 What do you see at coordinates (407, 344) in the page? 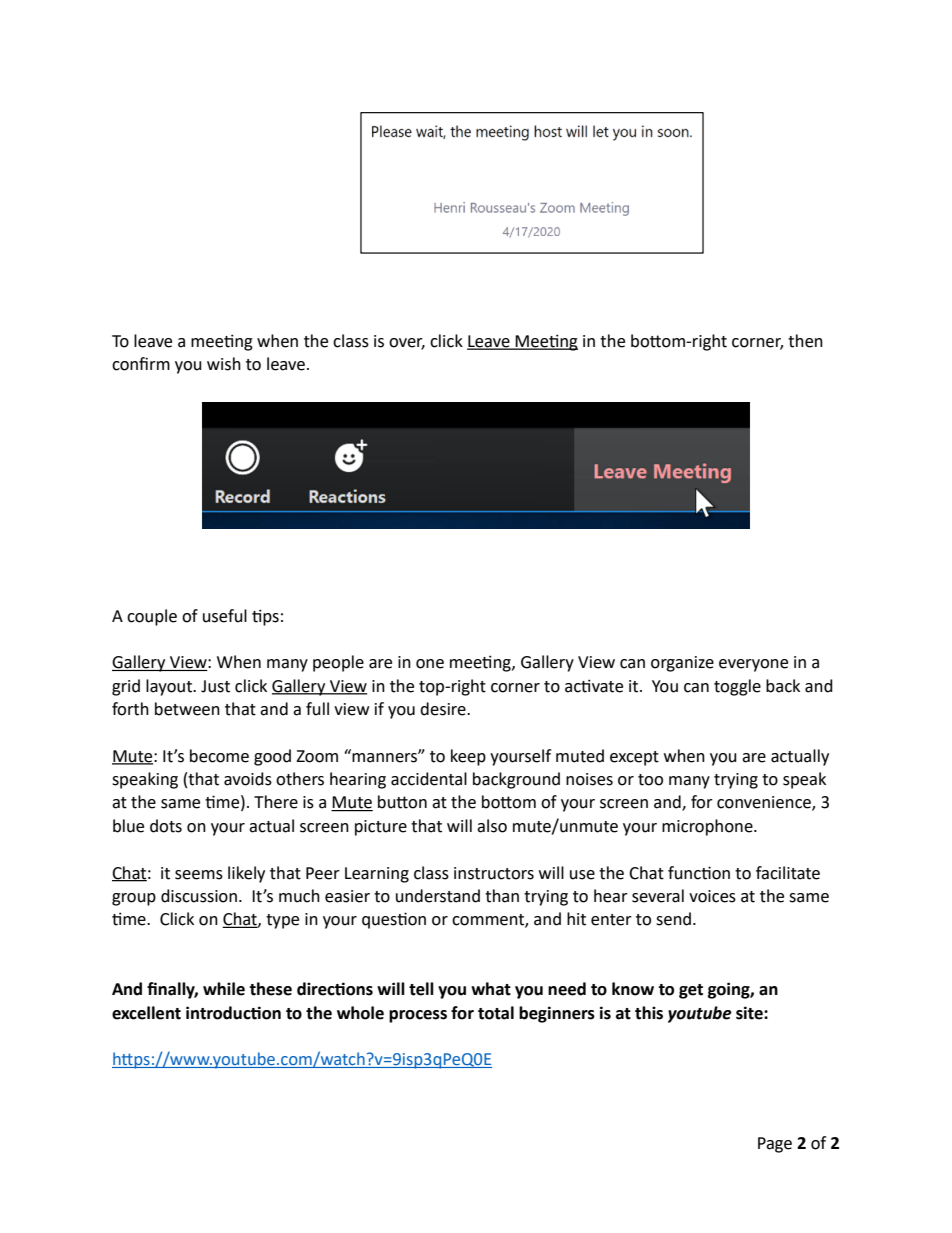
I see `over` at bounding box center [407, 344].
